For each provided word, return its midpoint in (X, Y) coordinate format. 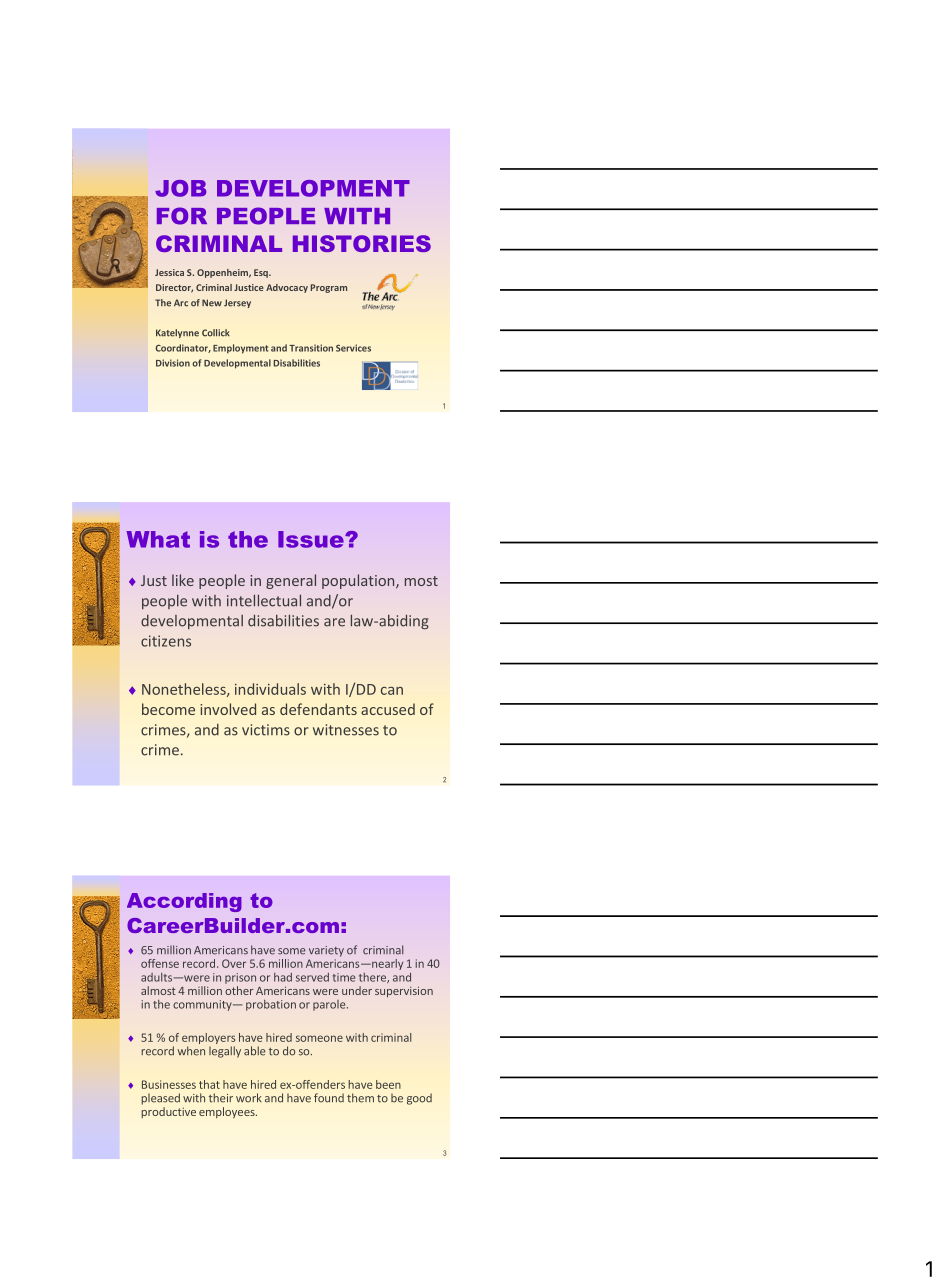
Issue (312, 539)
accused (388, 709)
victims (266, 730)
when (191, 1051)
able (255, 1051)
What (158, 539)
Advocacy (287, 288)
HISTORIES (362, 243)
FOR (182, 216)
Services (353, 348)
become (168, 709)
